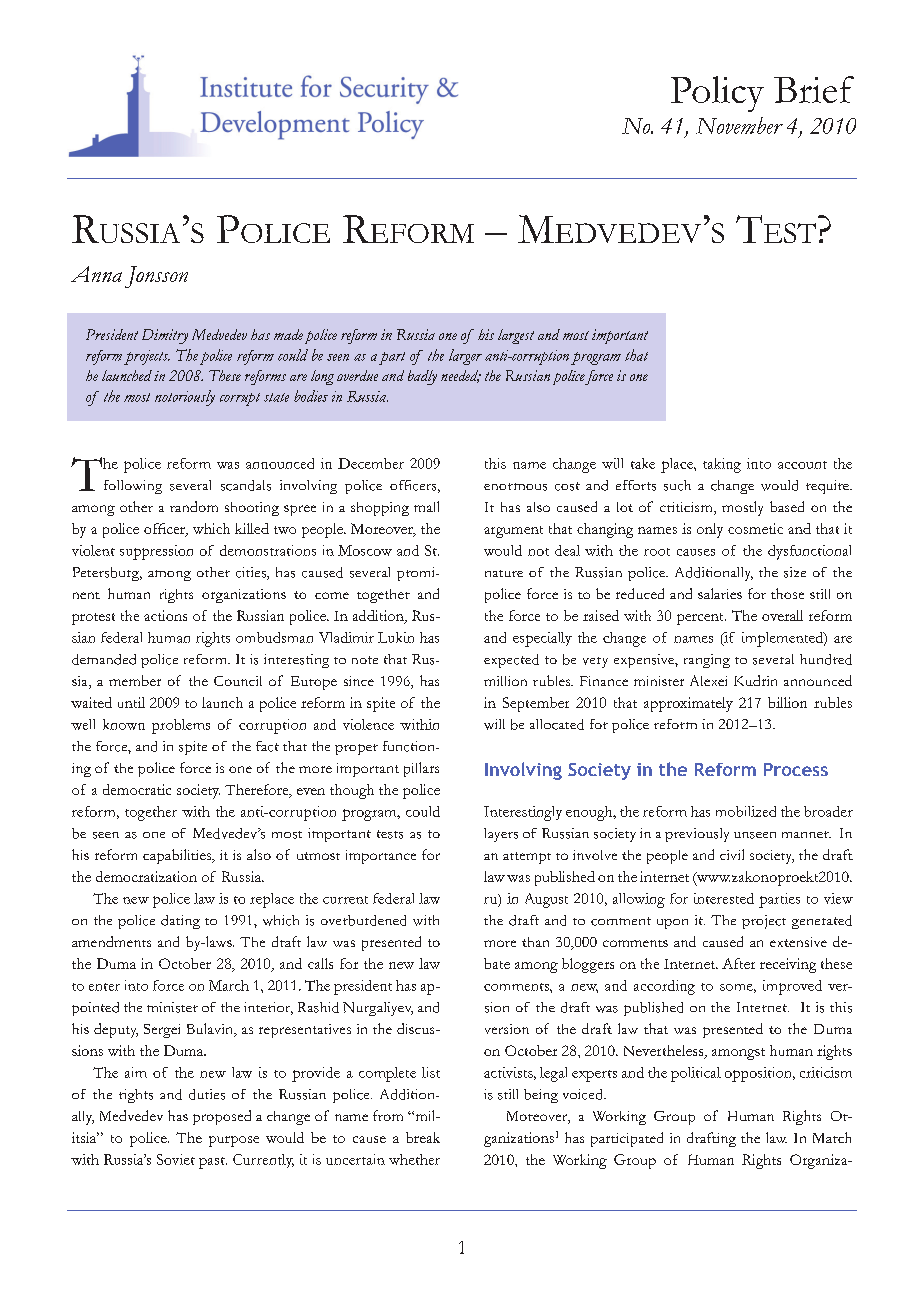  Describe the element at coordinates (782, 615) in the screenshot. I see `overall` at that location.
